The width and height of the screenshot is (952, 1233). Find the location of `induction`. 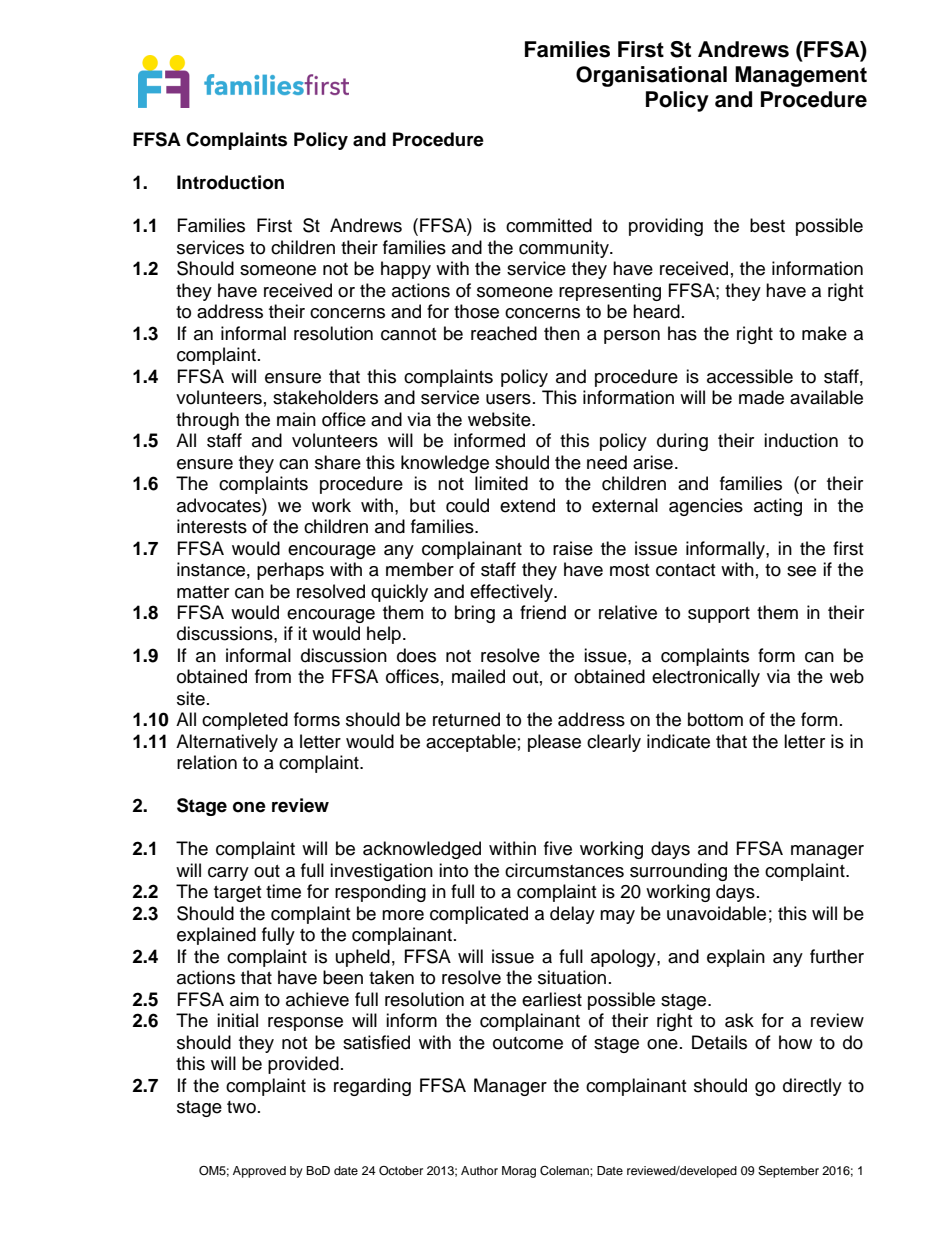

induction is located at coordinates (801, 440).
